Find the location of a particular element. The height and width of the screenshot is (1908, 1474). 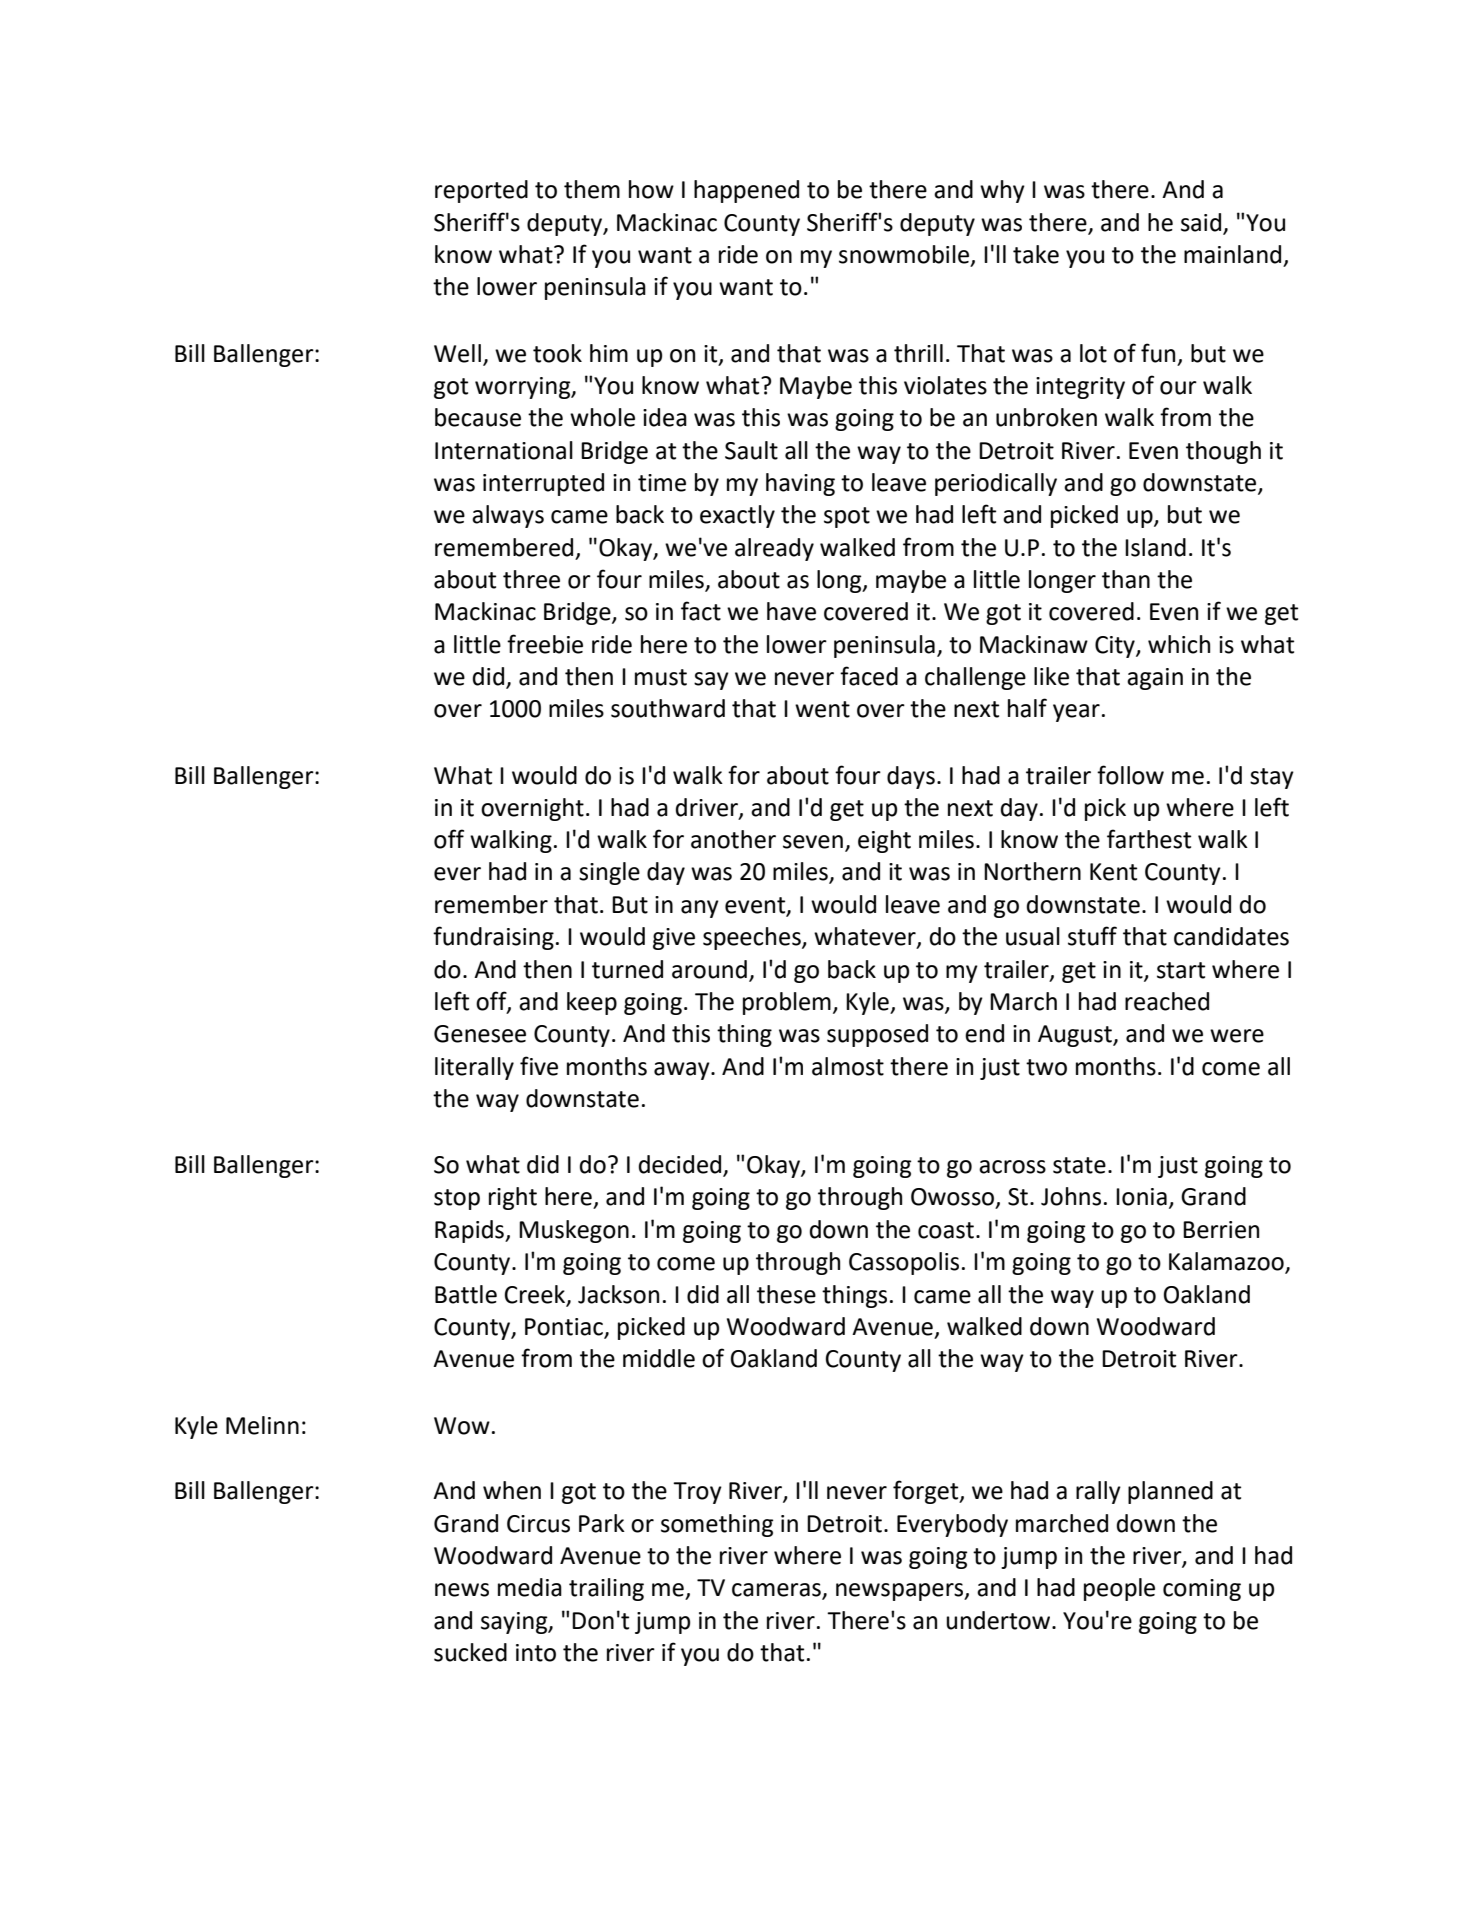

spot is located at coordinates (847, 517).
